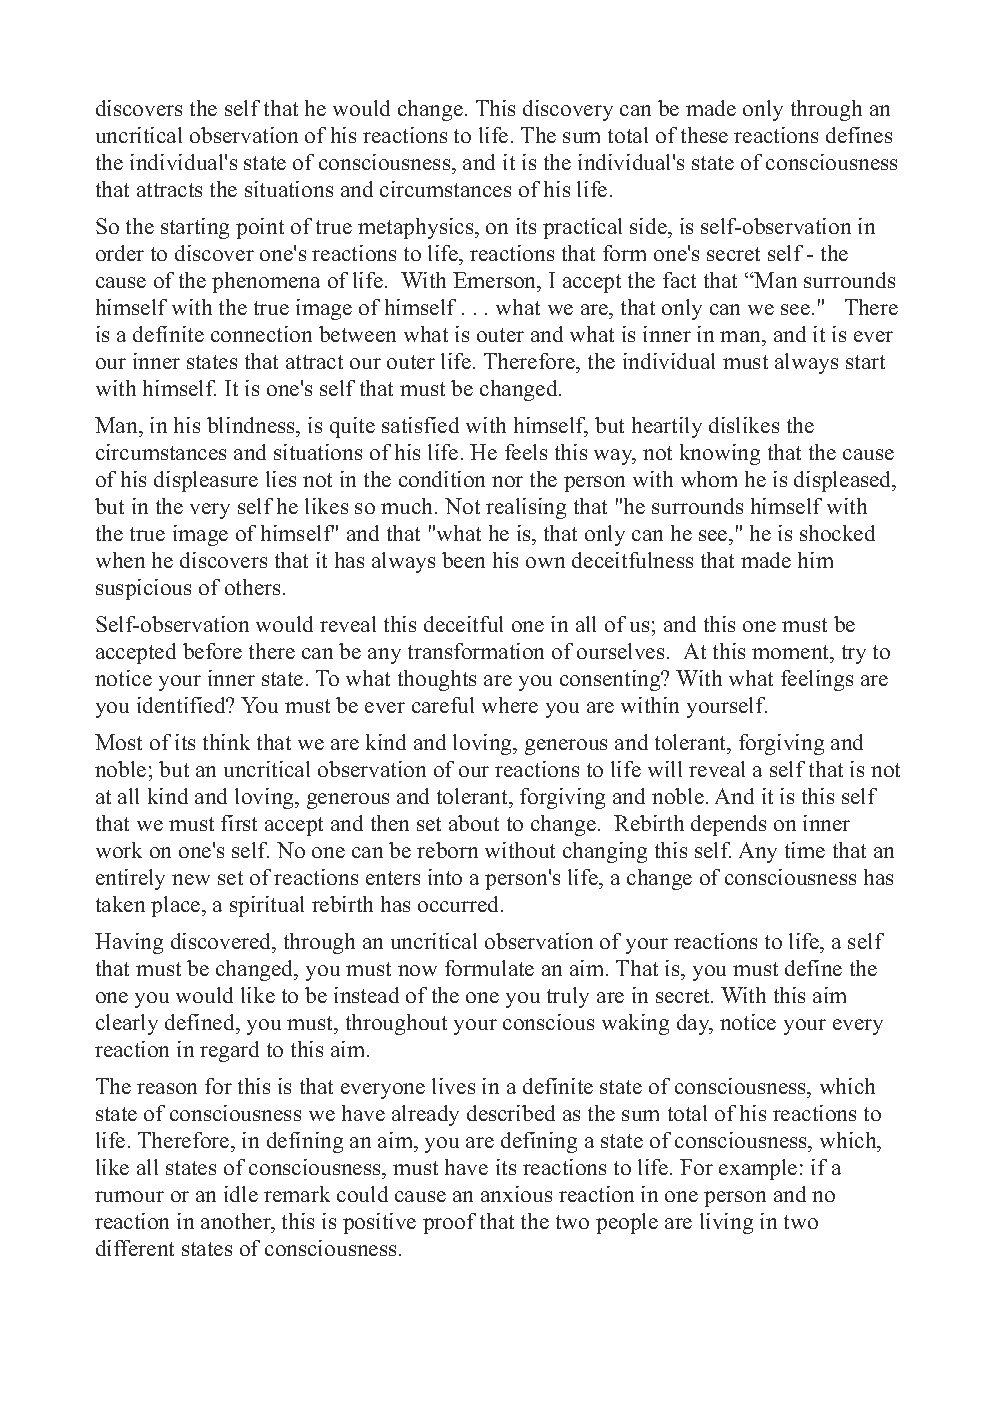 This page has width=997, height=1411. I want to click on feels, so click(526, 452).
